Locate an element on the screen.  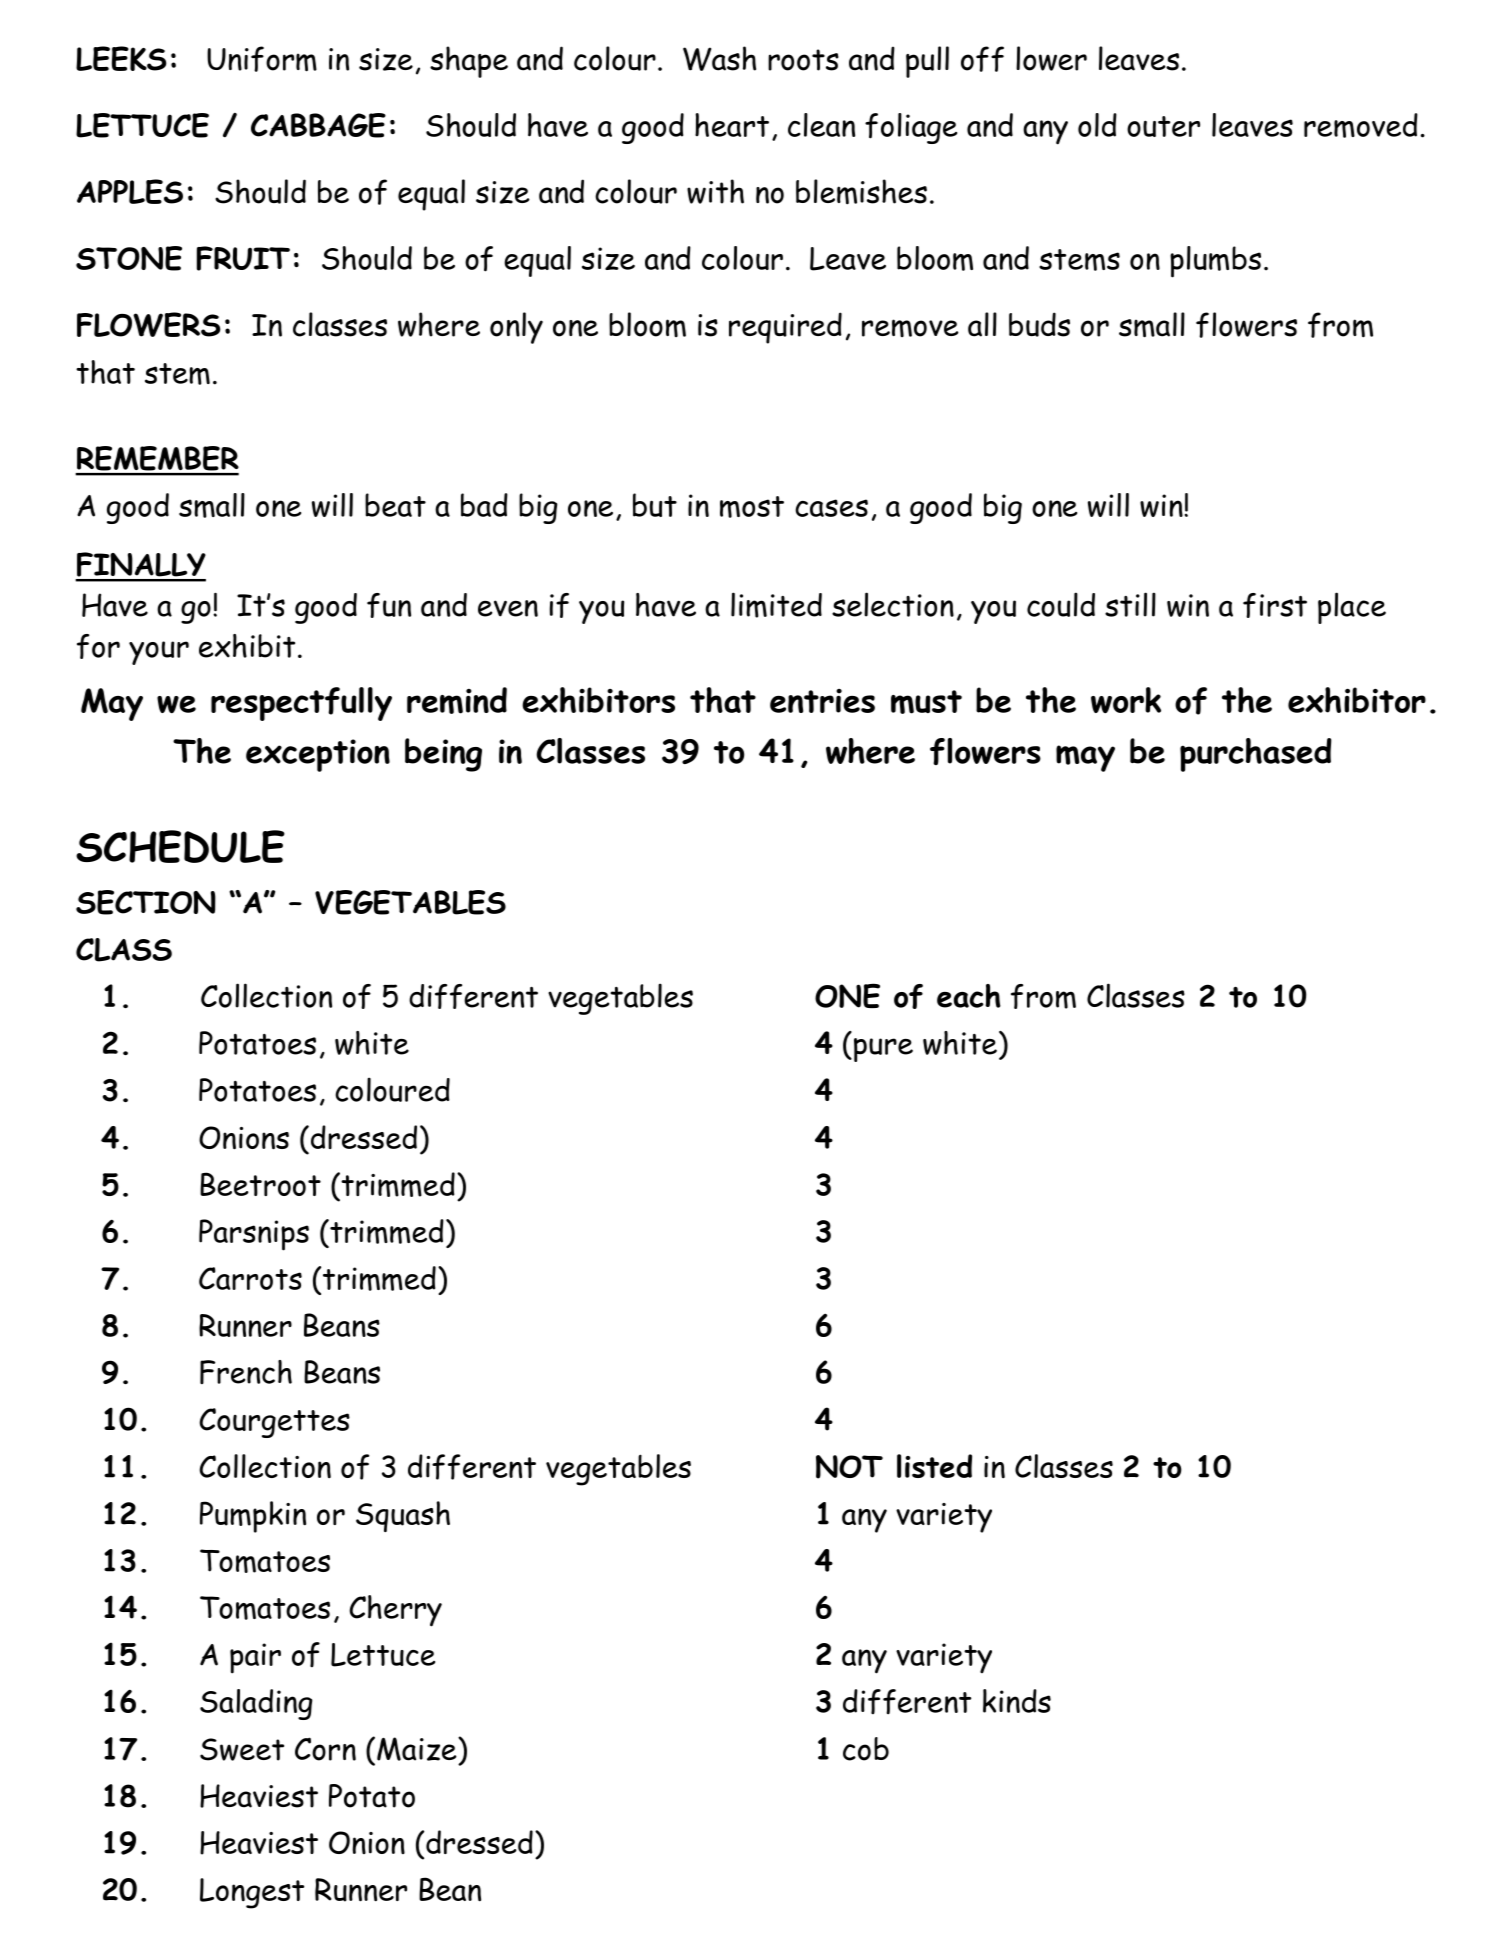
purchased is located at coordinates (1256, 755).
